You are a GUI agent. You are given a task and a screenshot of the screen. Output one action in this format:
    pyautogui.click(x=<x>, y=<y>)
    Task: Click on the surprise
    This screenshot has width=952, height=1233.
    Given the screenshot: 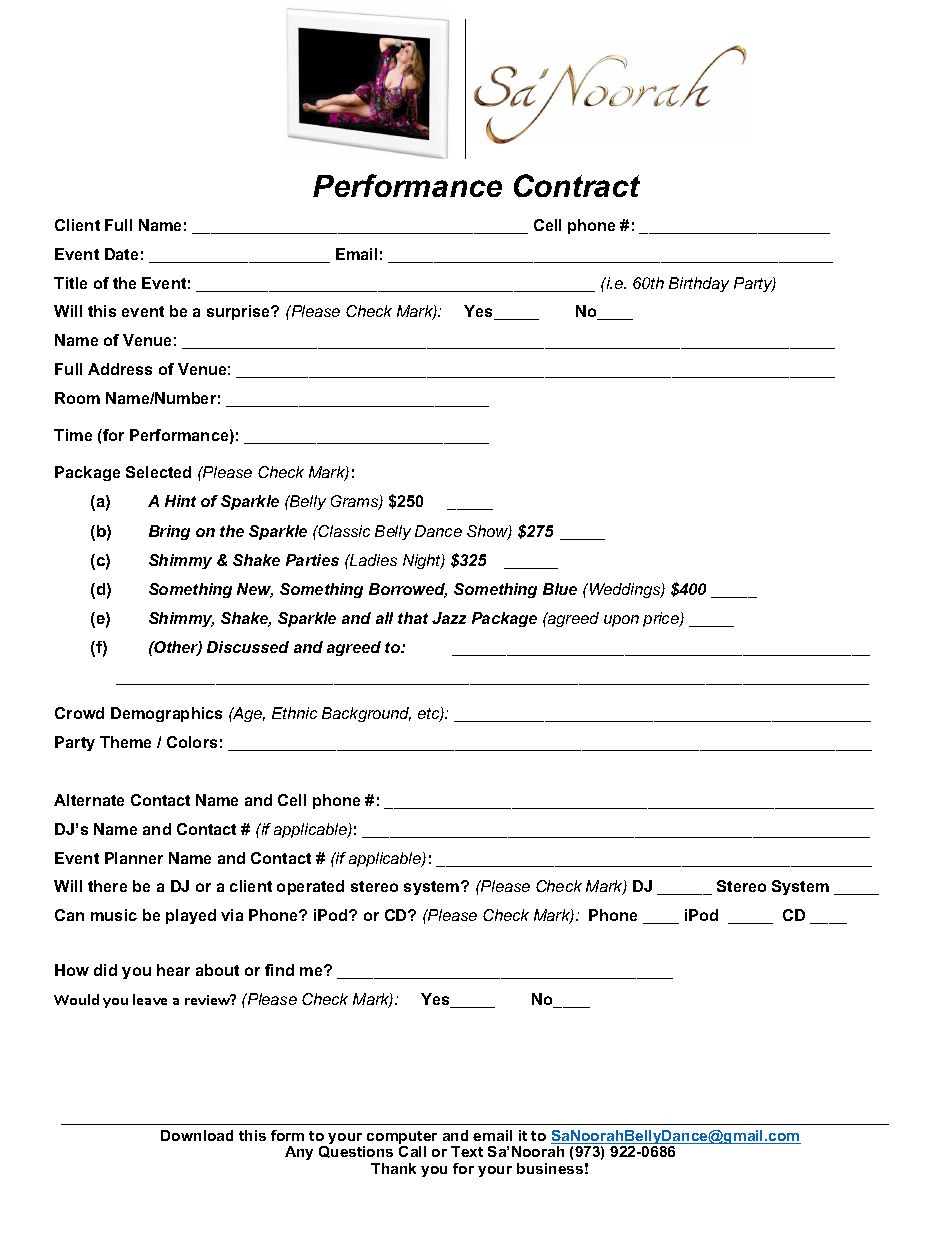 What is the action you would take?
    pyautogui.click(x=240, y=312)
